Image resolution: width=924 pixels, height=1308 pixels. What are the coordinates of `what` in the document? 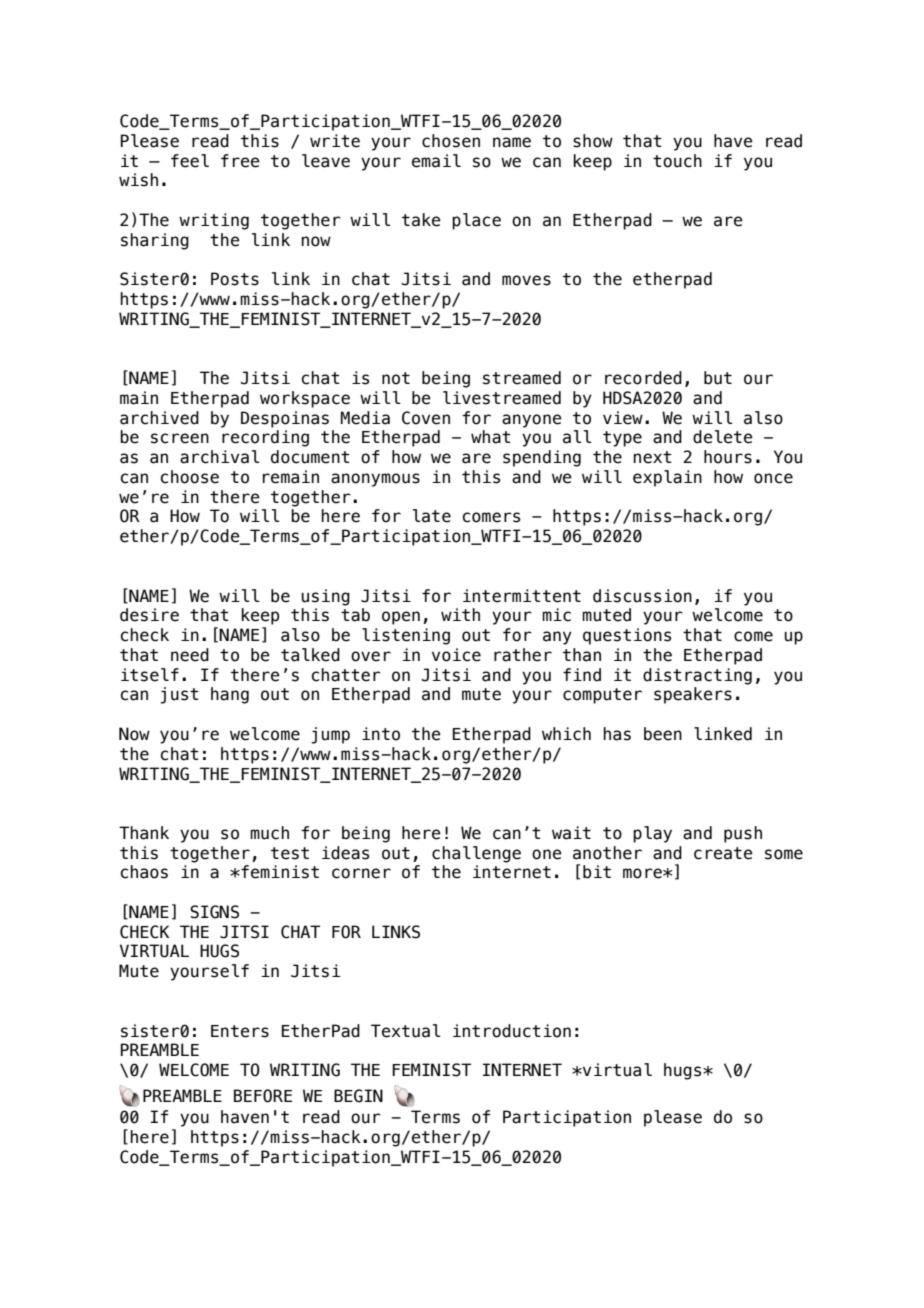 It's located at (491, 437).
